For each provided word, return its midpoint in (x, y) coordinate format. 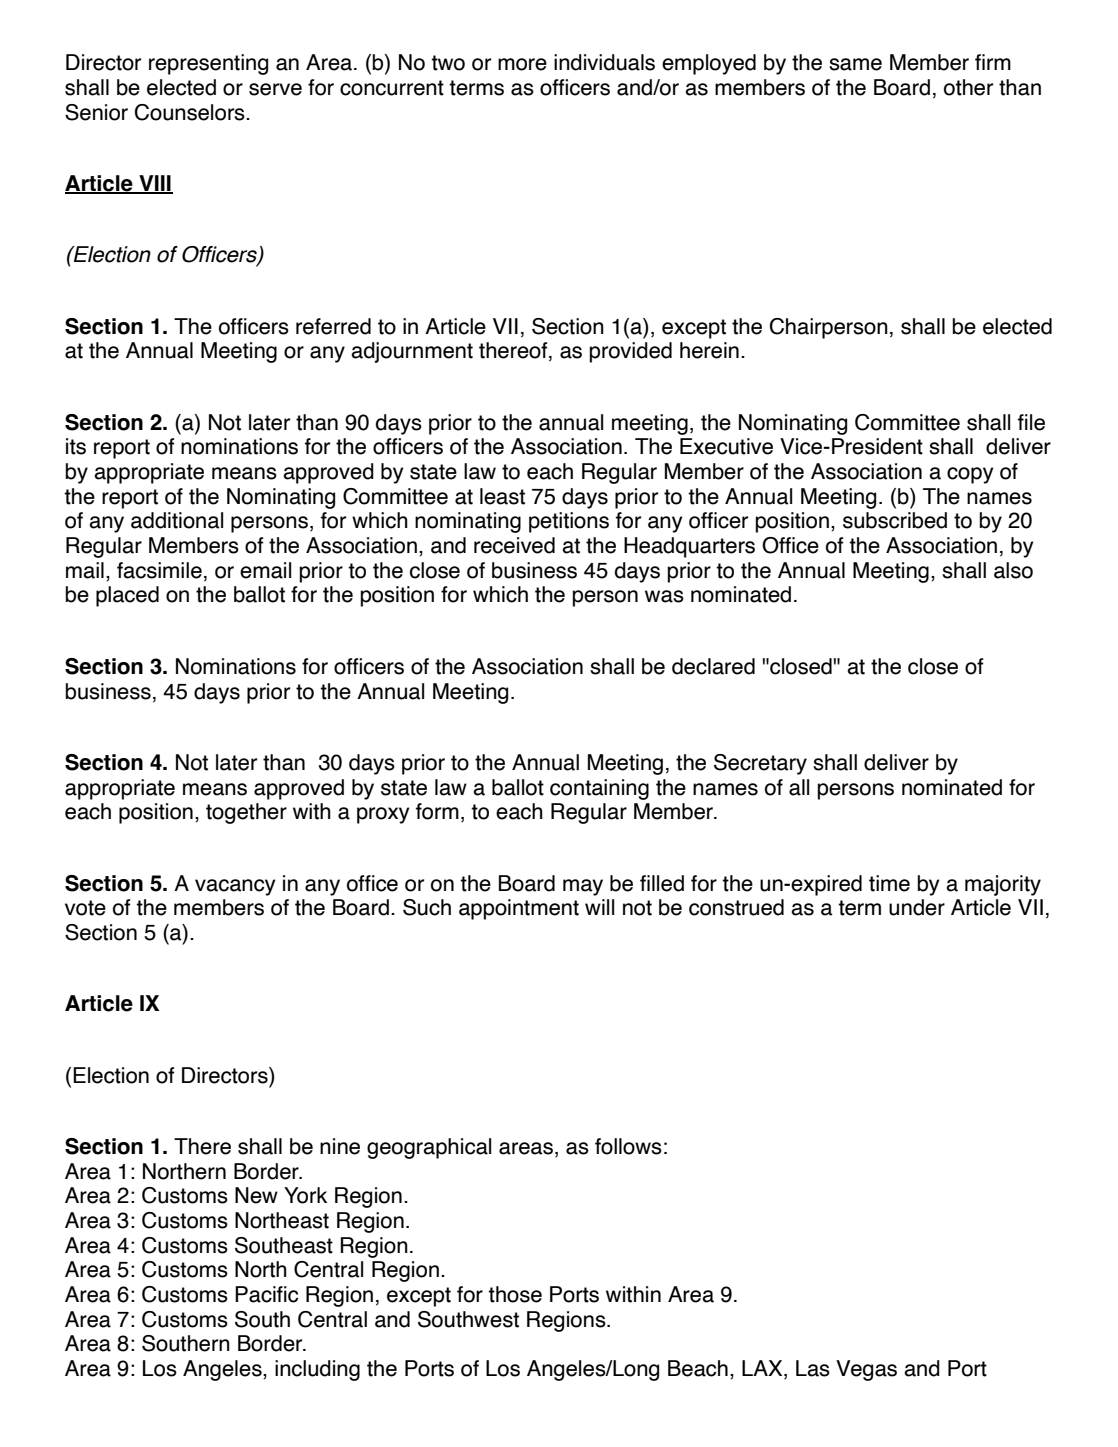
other (968, 87)
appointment (519, 909)
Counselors (191, 112)
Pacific (266, 1294)
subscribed (895, 520)
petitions (569, 522)
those (515, 1294)
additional (177, 520)
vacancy (235, 887)
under (917, 907)
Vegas (866, 1370)
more (522, 64)
